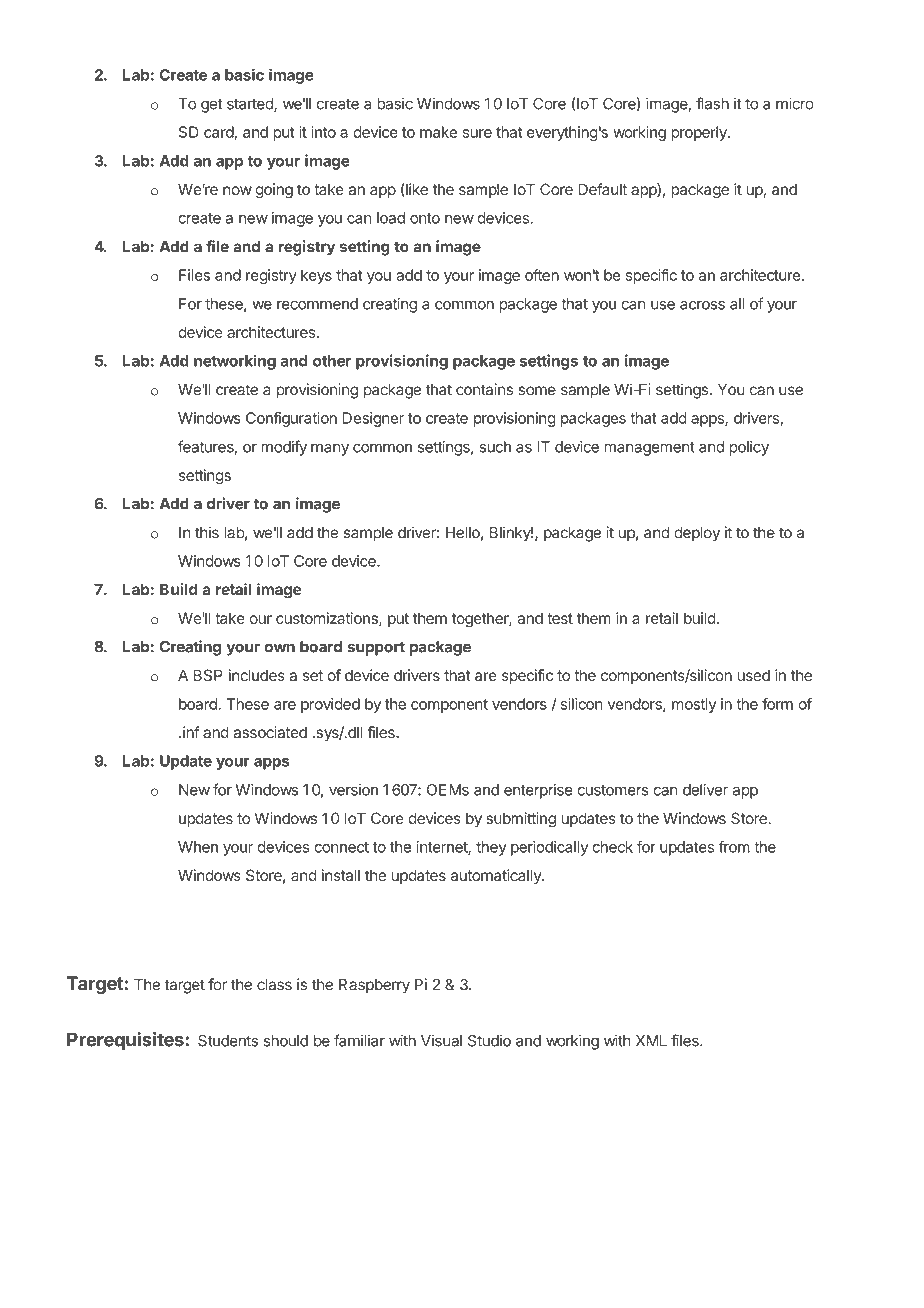 This screenshot has width=924, height=1308. I want to click on properly, so click(700, 133).
